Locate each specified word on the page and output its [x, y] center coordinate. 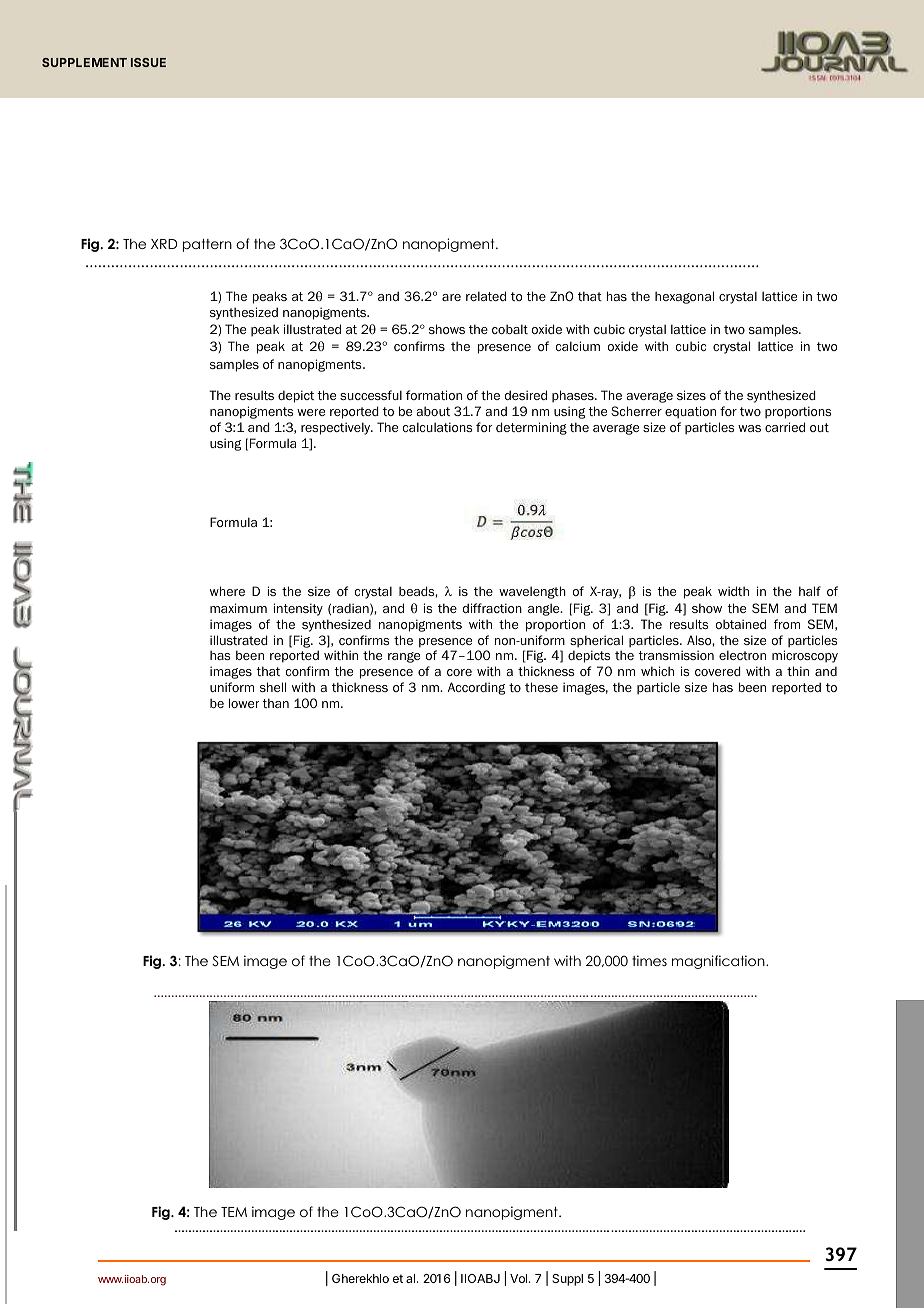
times [649, 960]
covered [718, 671]
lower [244, 703]
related [486, 296]
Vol [520, 1278]
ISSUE [148, 62]
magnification [719, 962]
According [476, 688]
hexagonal [684, 297]
